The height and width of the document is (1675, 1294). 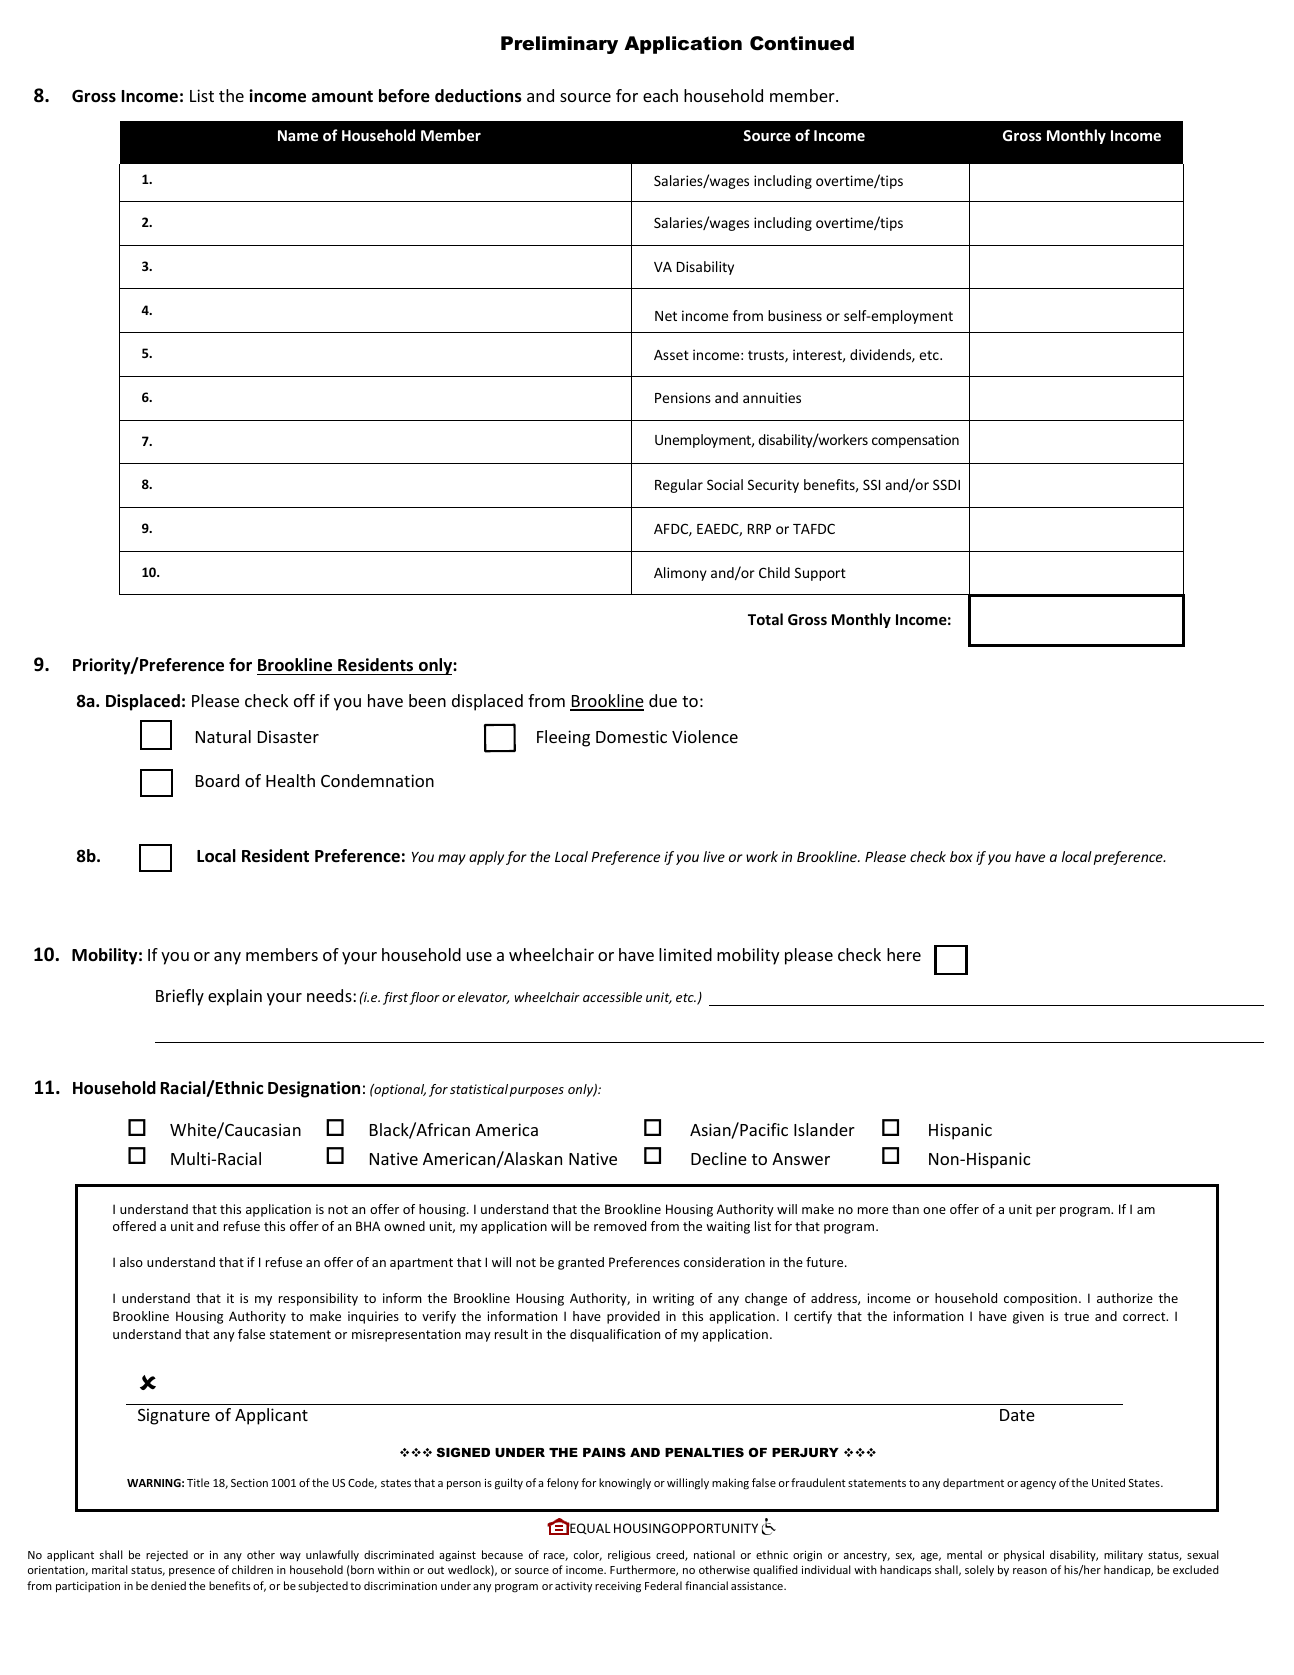 What do you see at coordinates (235, 997) in the document?
I see `explain` at bounding box center [235, 997].
